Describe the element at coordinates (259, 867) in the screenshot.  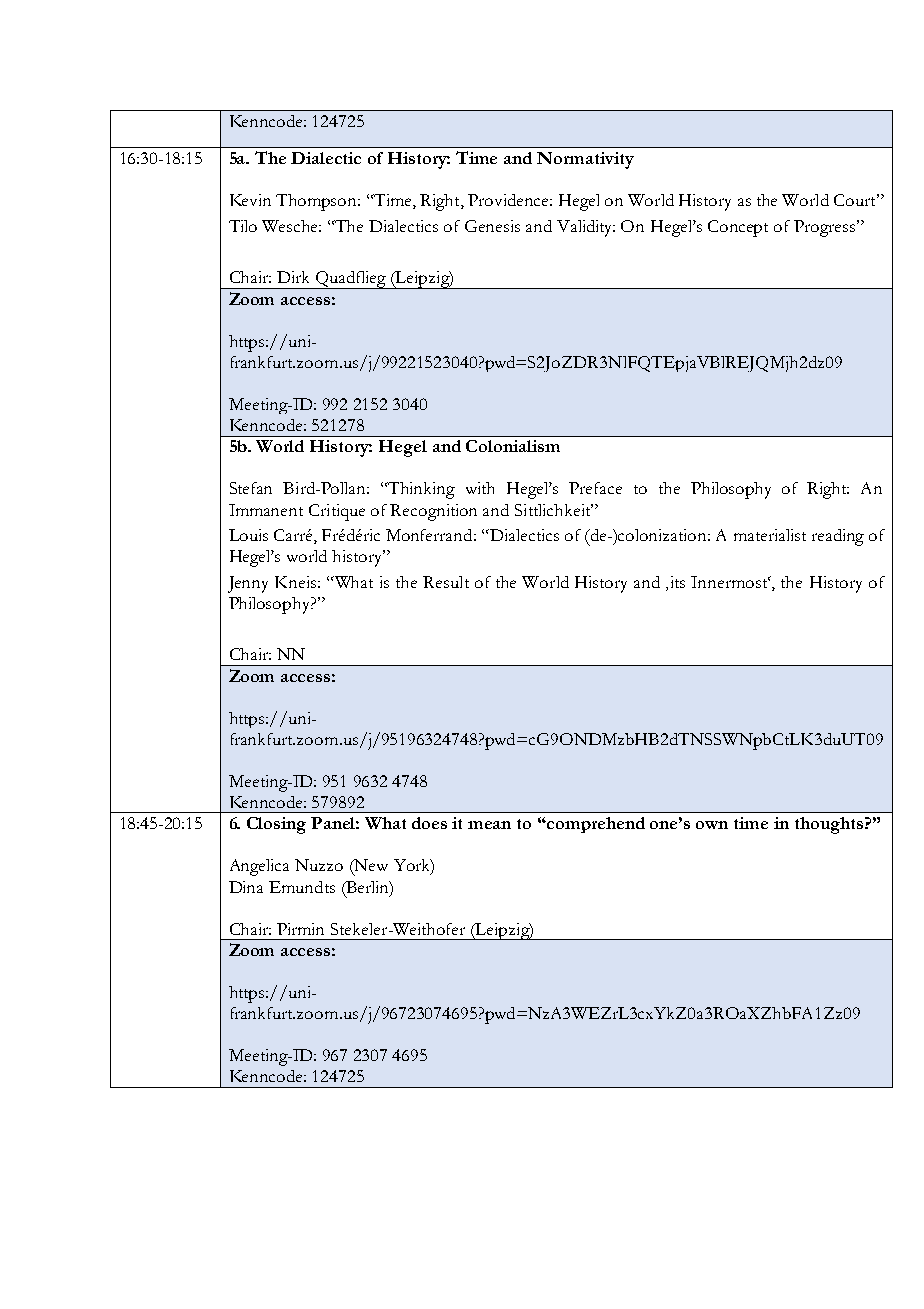
I see `Angelica` at that location.
